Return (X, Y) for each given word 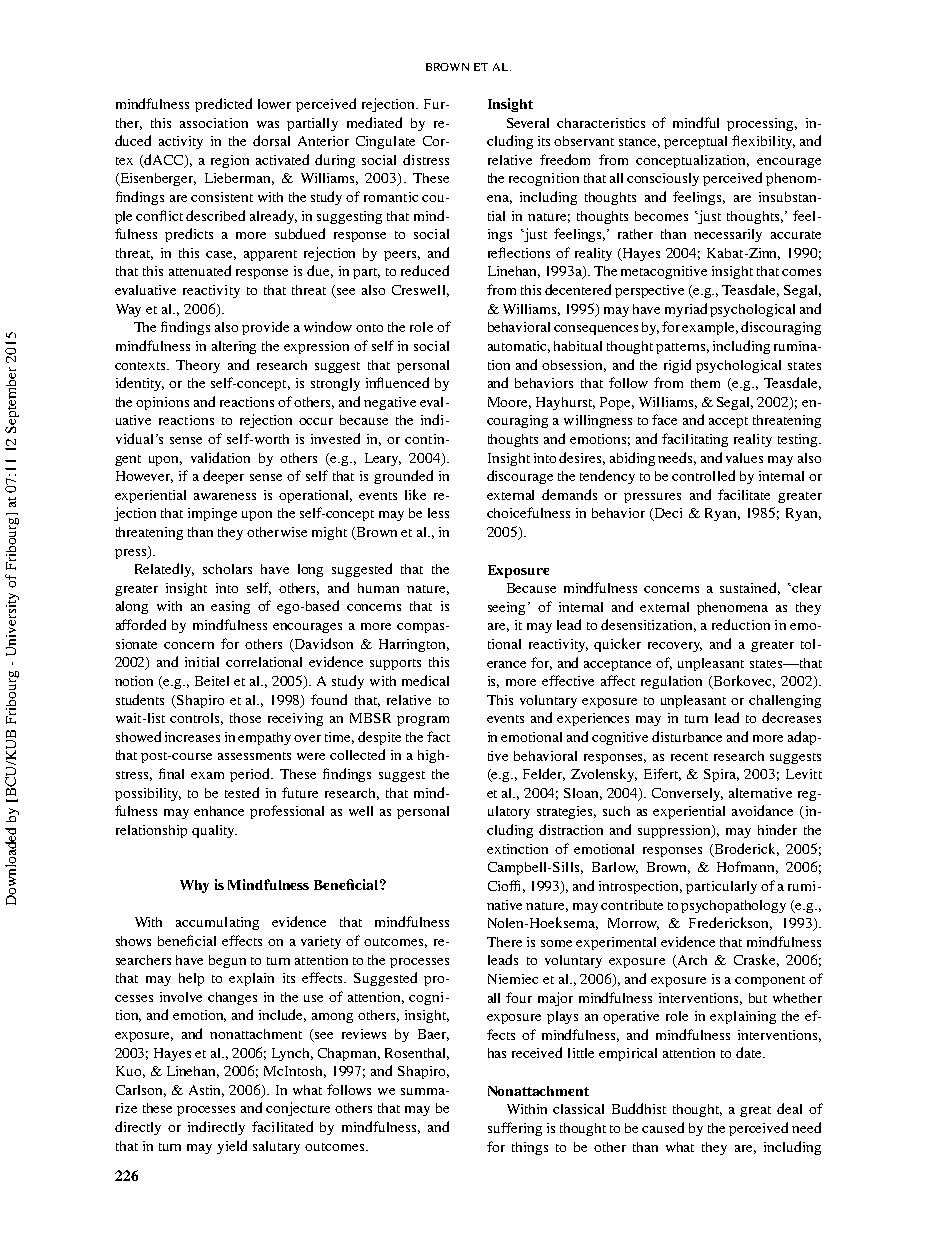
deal (789, 1108)
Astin (206, 1091)
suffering (515, 1129)
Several (528, 123)
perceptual (695, 142)
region (230, 161)
